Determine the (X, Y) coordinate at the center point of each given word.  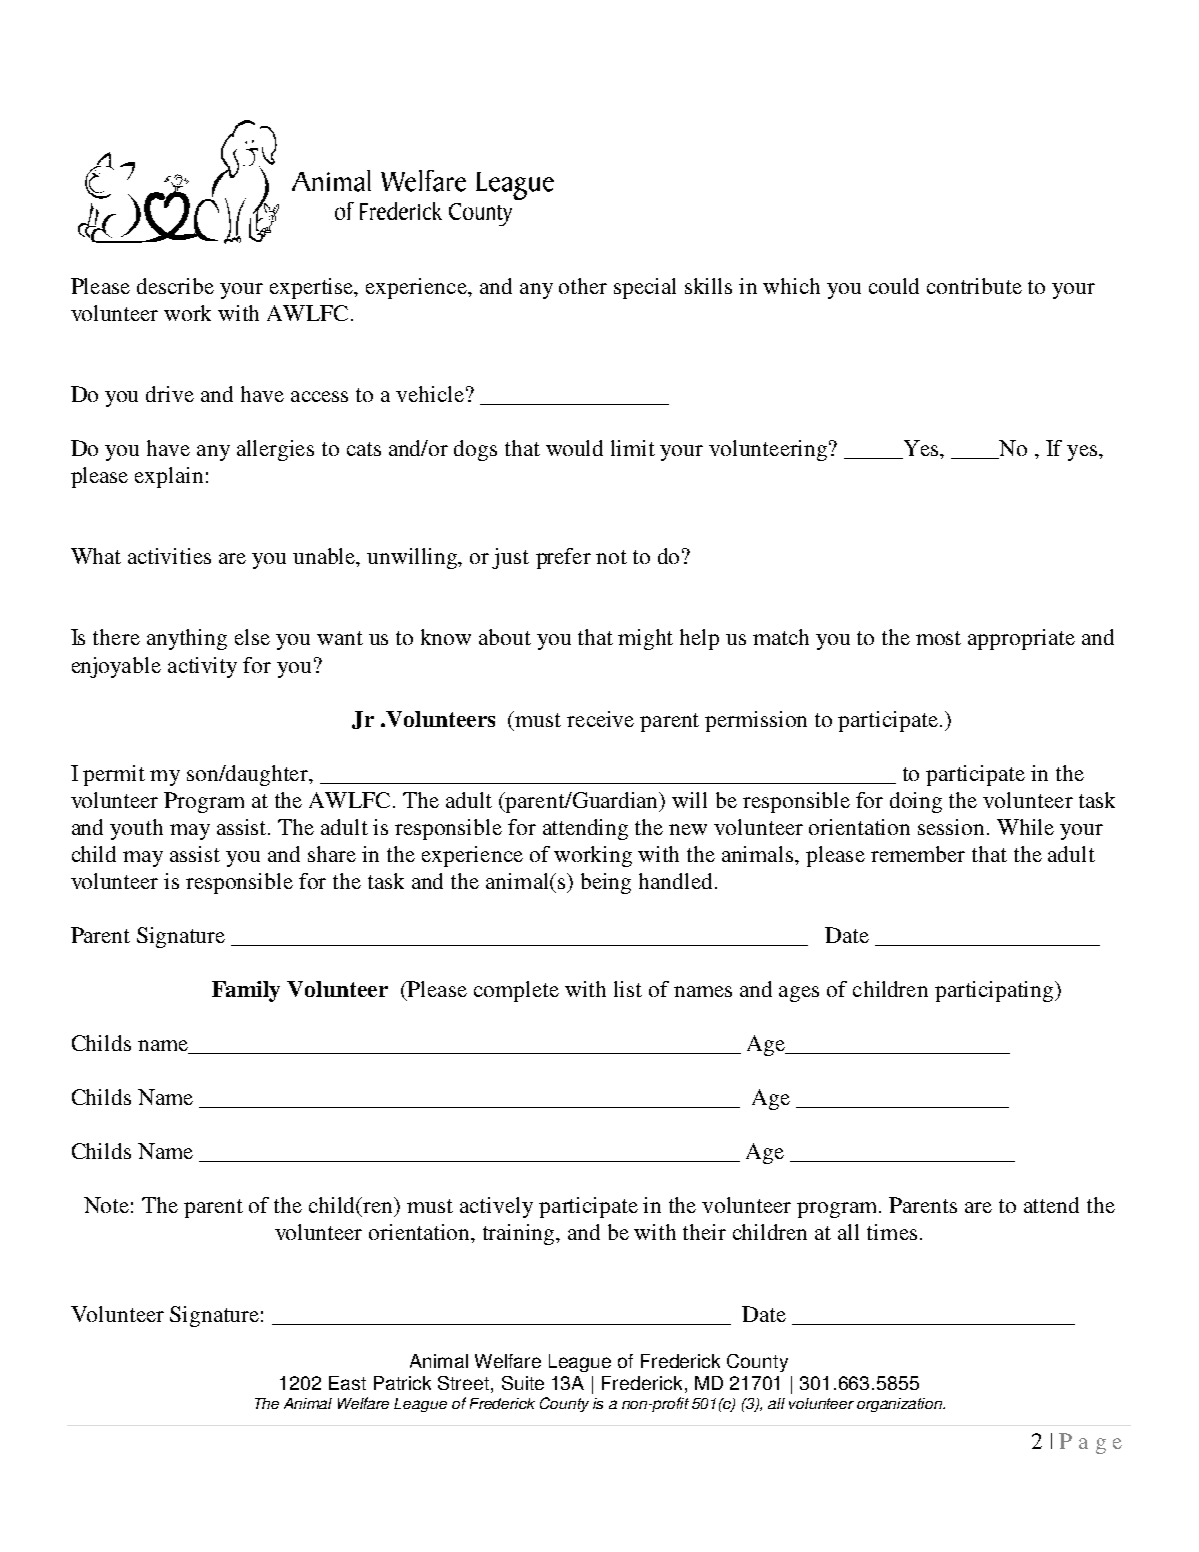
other (583, 286)
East (347, 1383)
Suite (523, 1383)
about (505, 637)
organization (901, 1405)
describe (175, 286)
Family (246, 991)
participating (995, 991)
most (938, 638)
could (894, 286)
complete (516, 991)
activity (202, 667)
